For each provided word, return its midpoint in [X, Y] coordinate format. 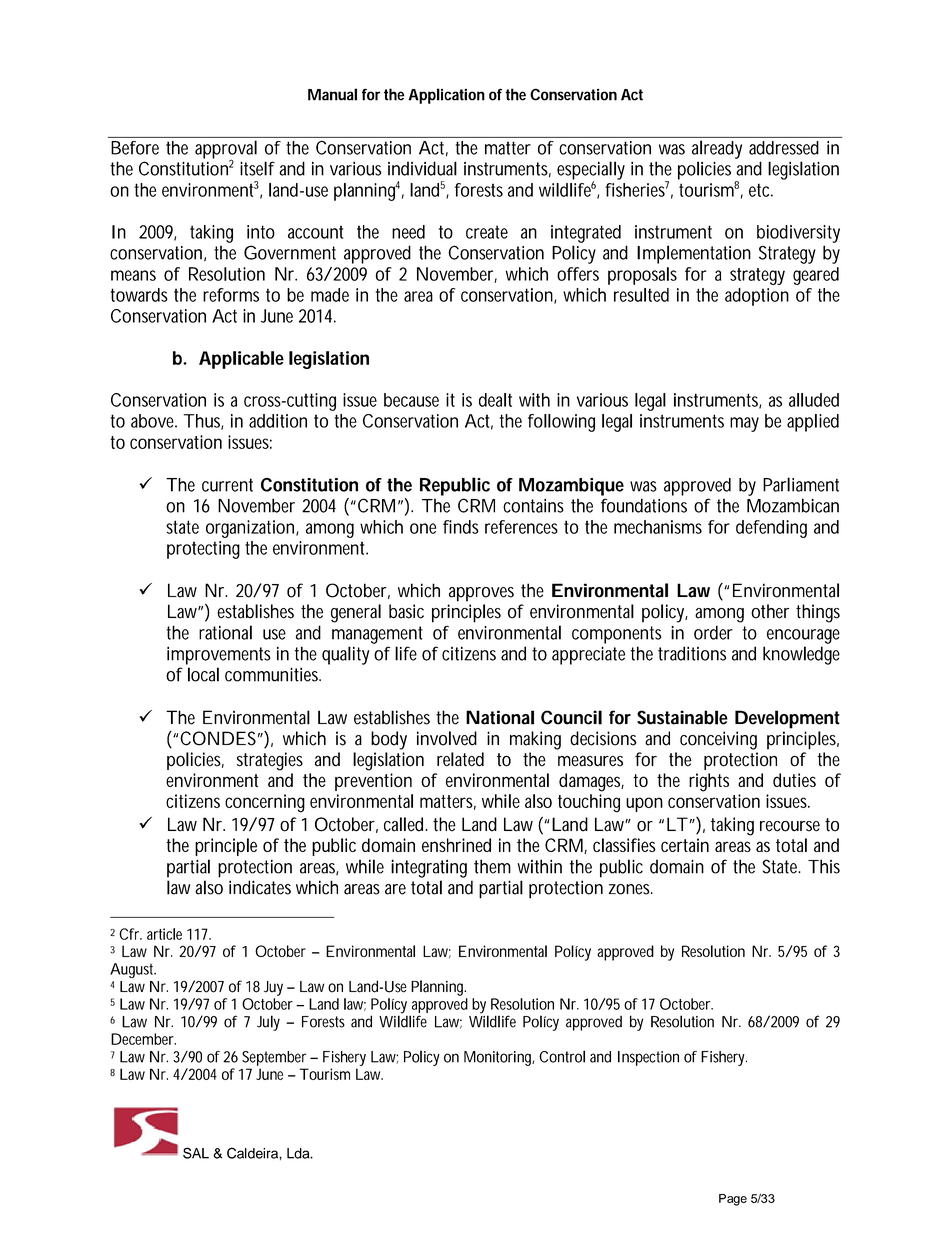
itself [257, 168]
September [274, 1058]
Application [446, 96]
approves [481, 594]
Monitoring [499, 1058]
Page [733, 1200]
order [713, 632]
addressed [784, 148]
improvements [219, 655]
